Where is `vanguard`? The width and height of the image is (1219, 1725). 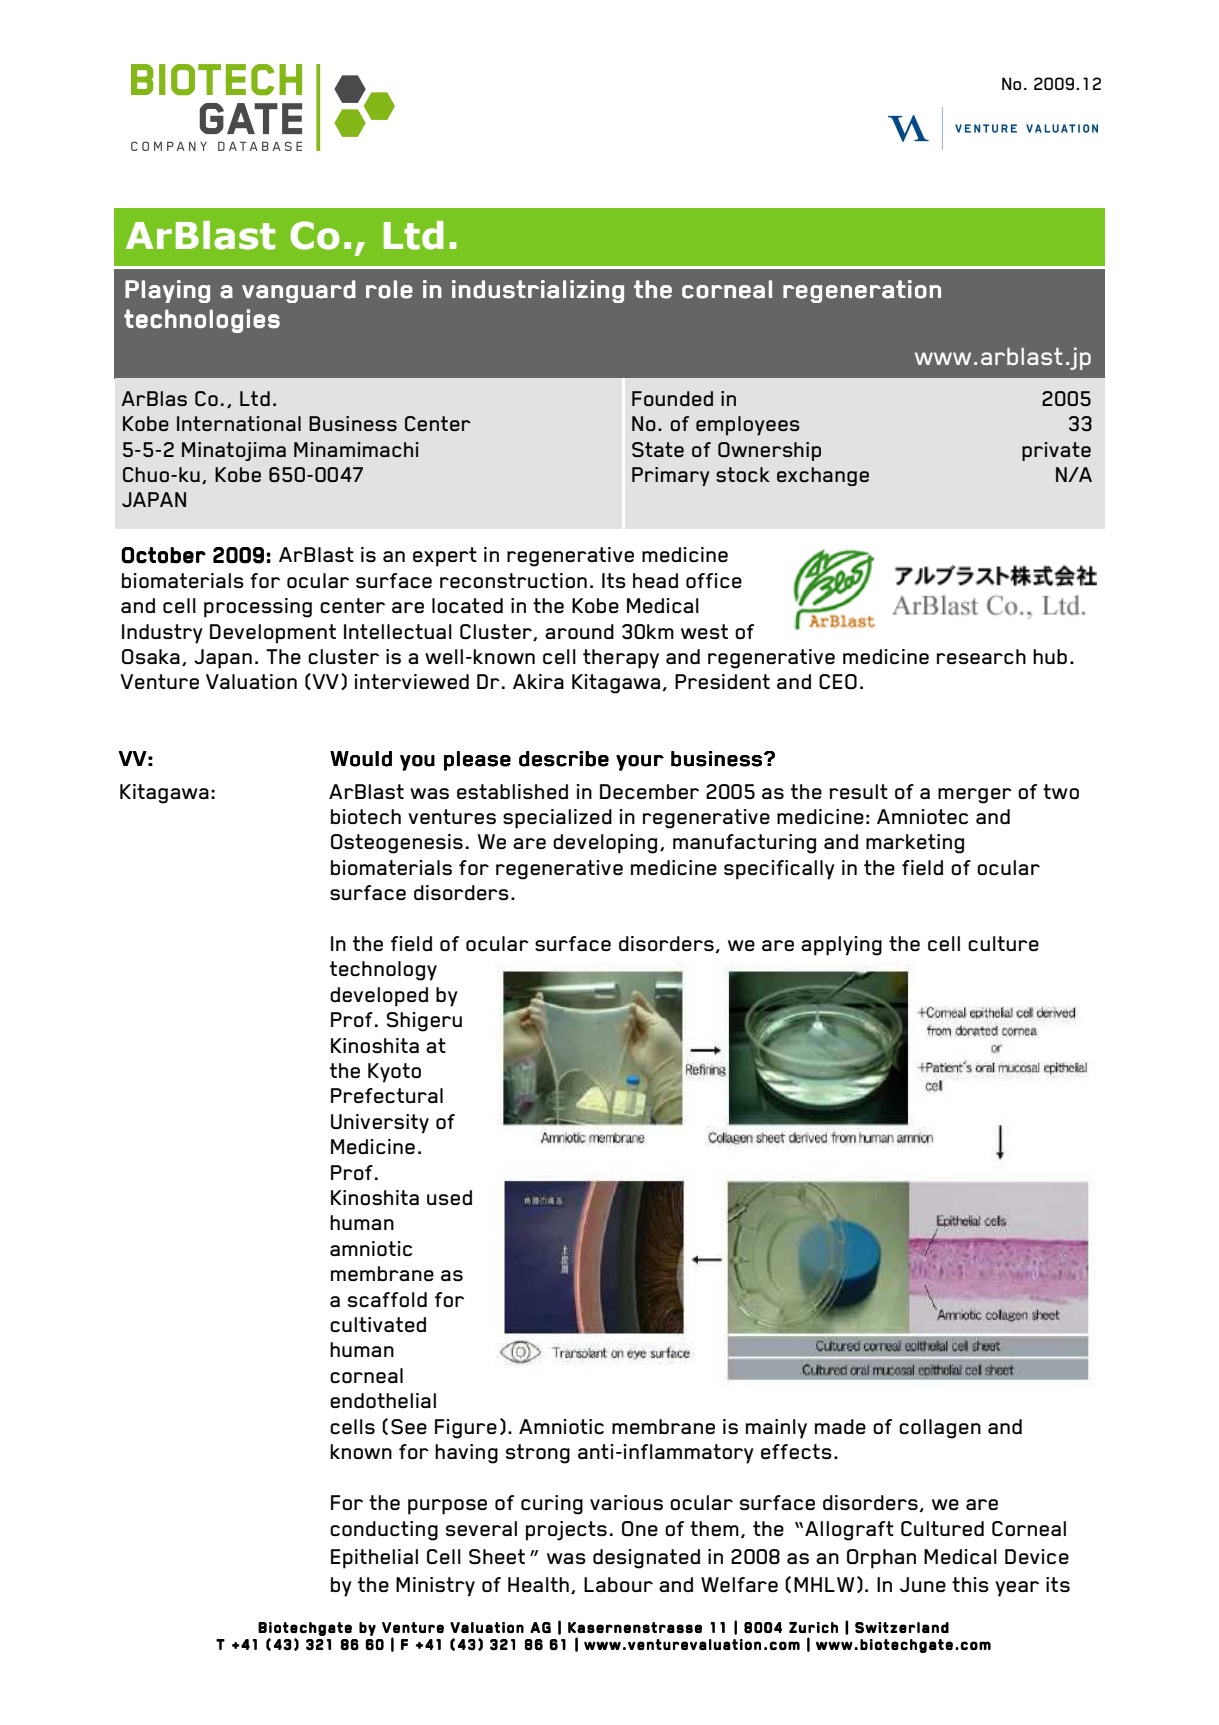 vanguard is located at coordinates (299, 291).
